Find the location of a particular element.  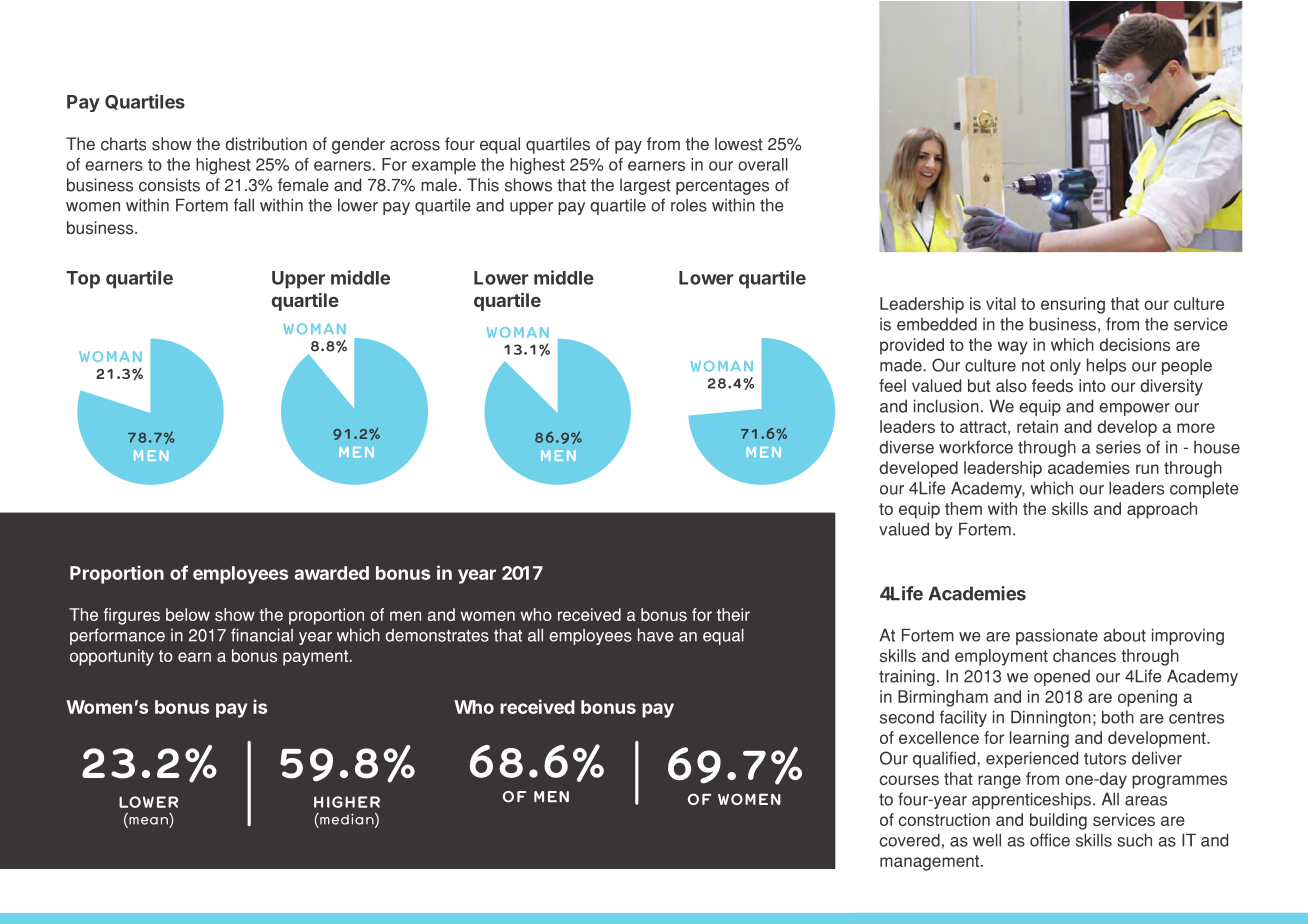

passionate is located at coordinates (1057, 636).
